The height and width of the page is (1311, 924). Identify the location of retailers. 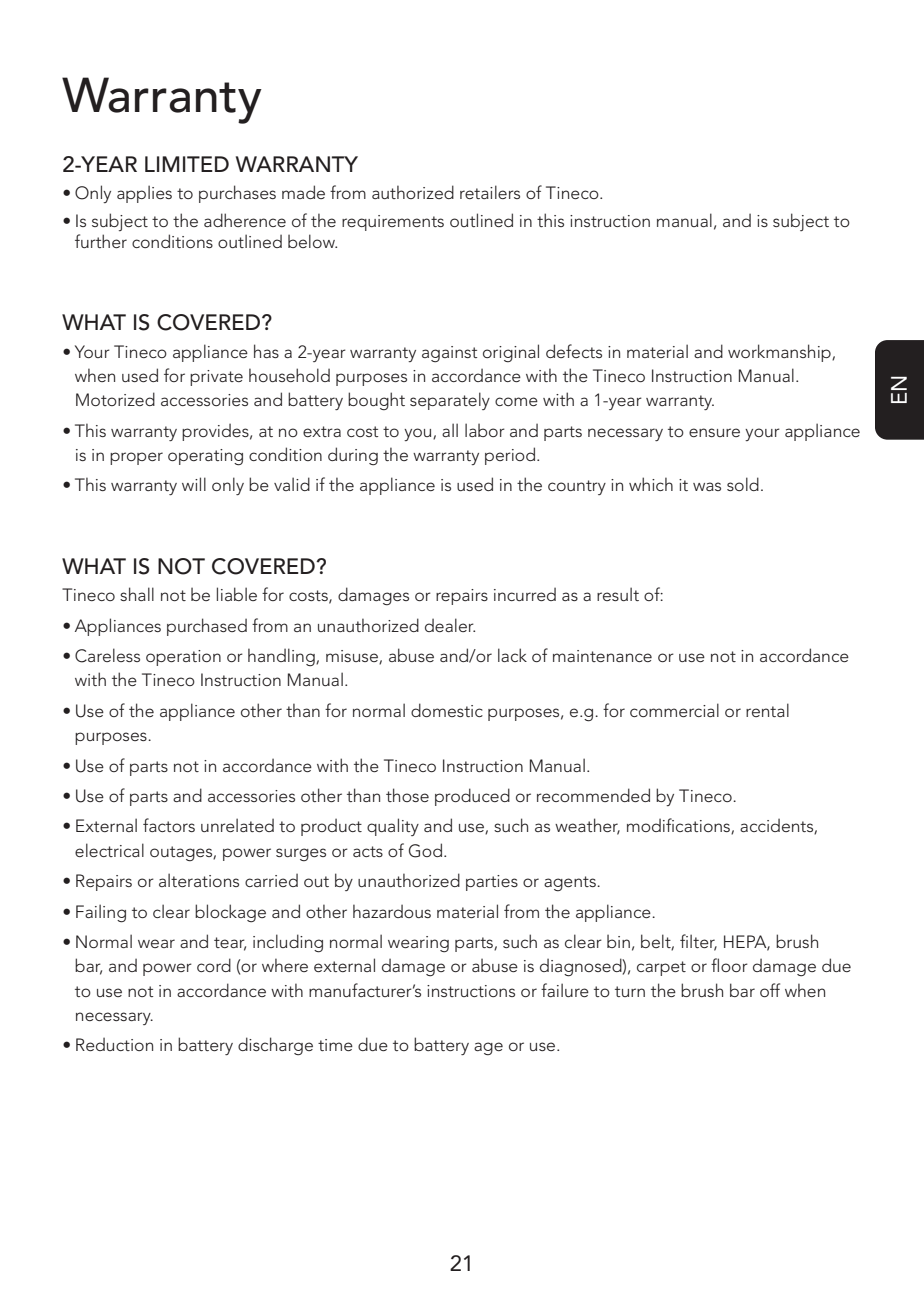
(490, 192).
